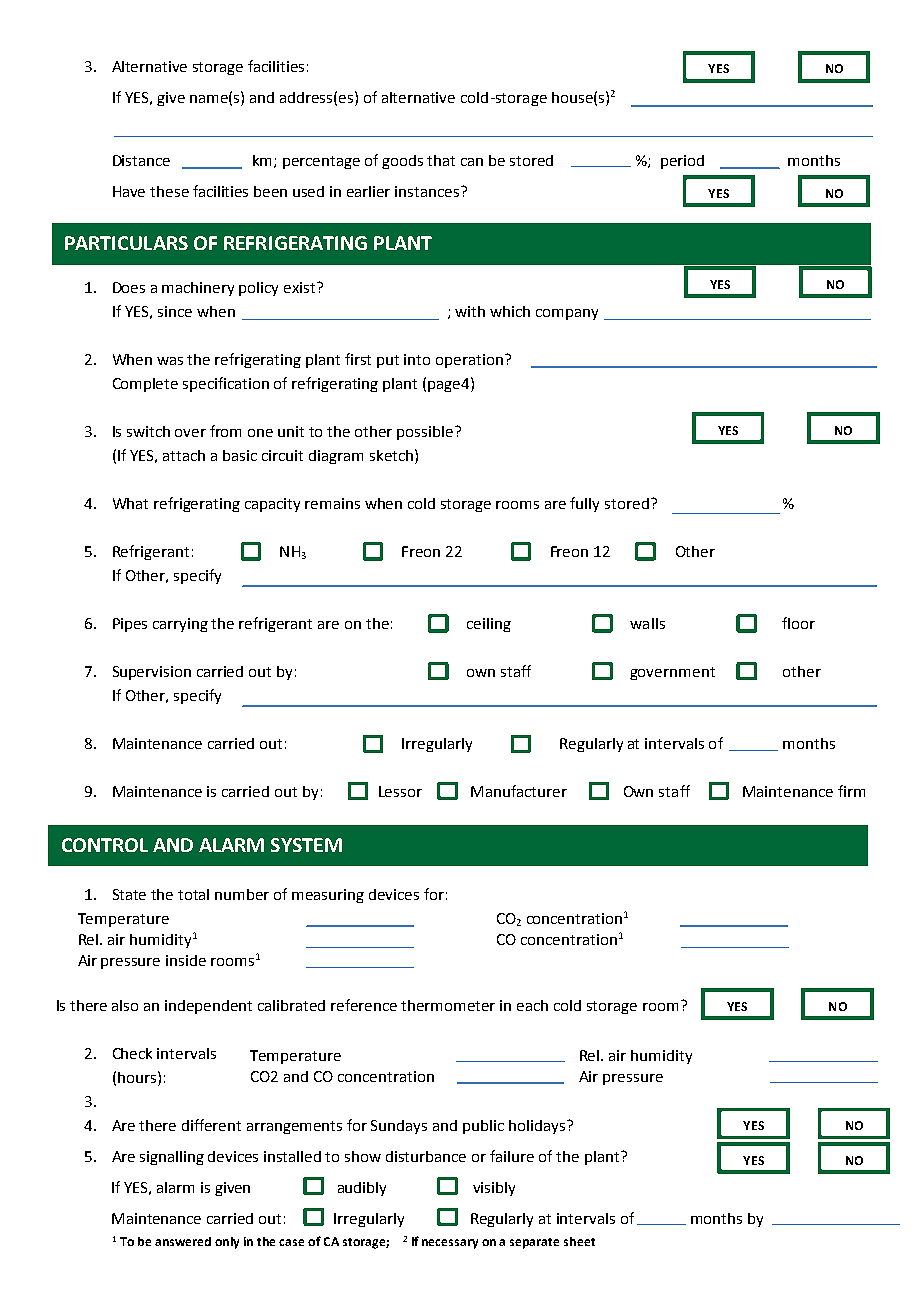 The image size is (924, 1308). Describe the element at coordinates (193, 894) in the screenshot. I see `total` at that location.
